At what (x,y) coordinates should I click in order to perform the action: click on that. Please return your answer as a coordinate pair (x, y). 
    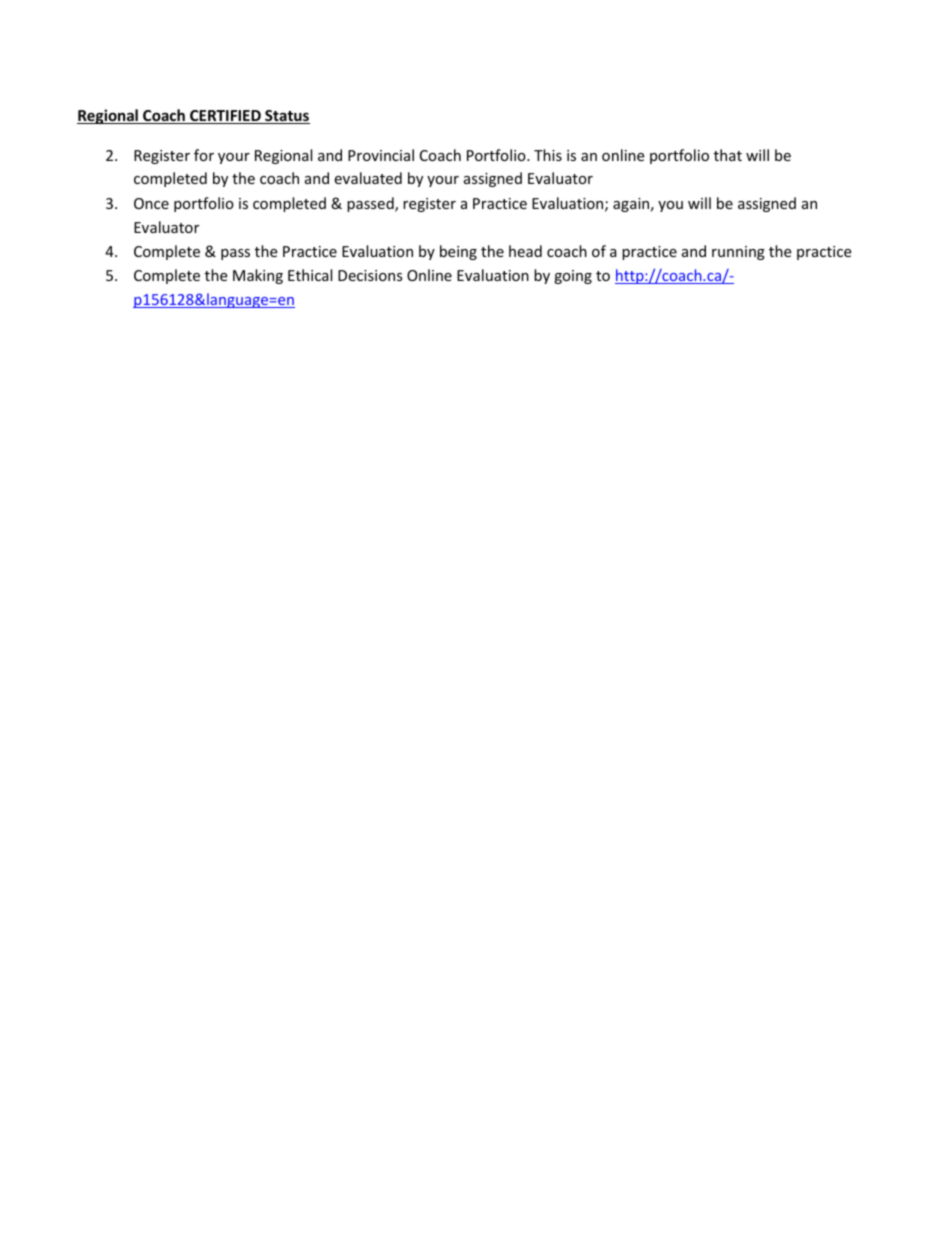
    Looking at the image, I should click on (728, 155).
